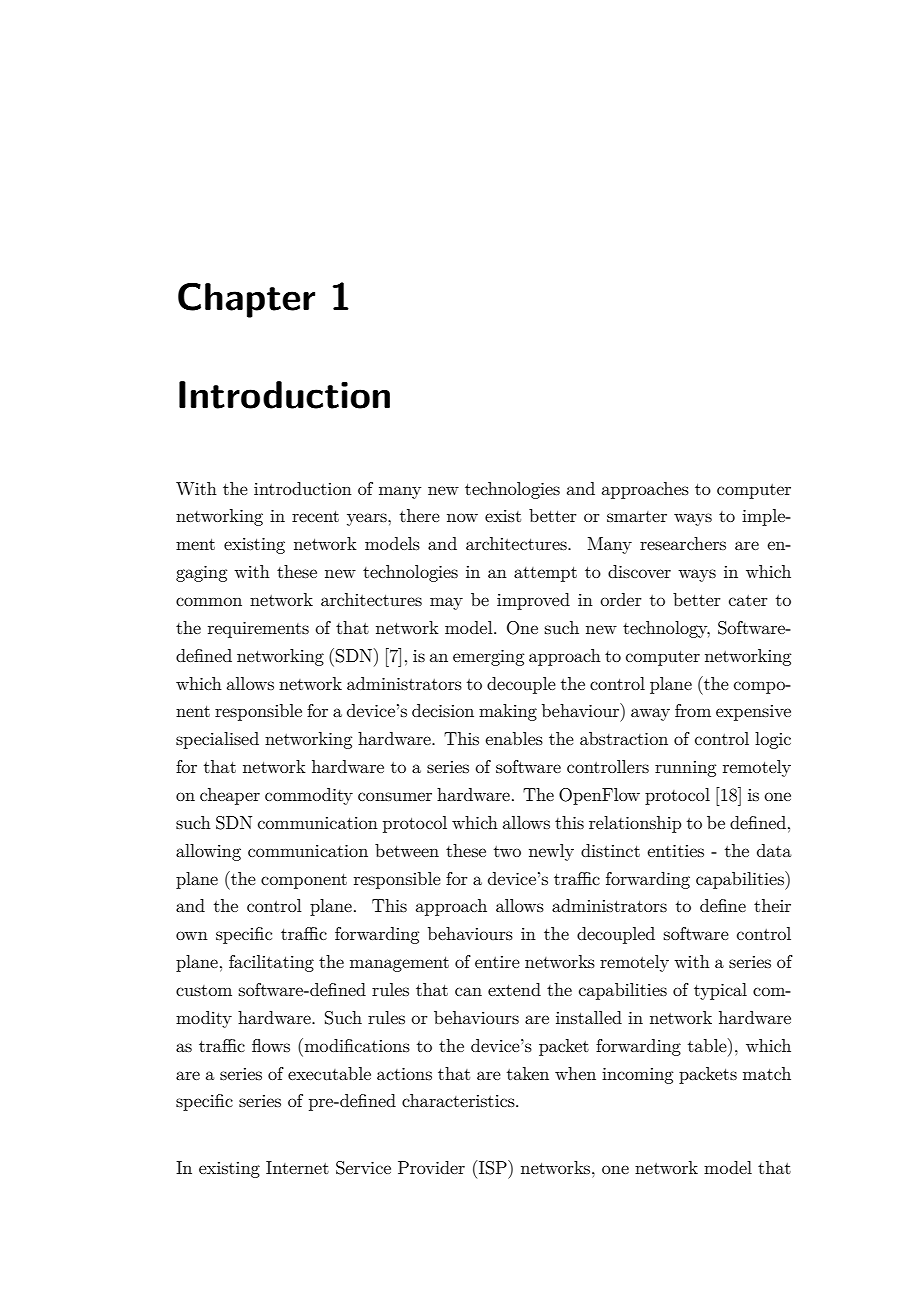 The width and height of the image is (924, 1308). What do you see at coordinates (676, 851) in the image?
I see `entities` at bounding box center [676, 851].
